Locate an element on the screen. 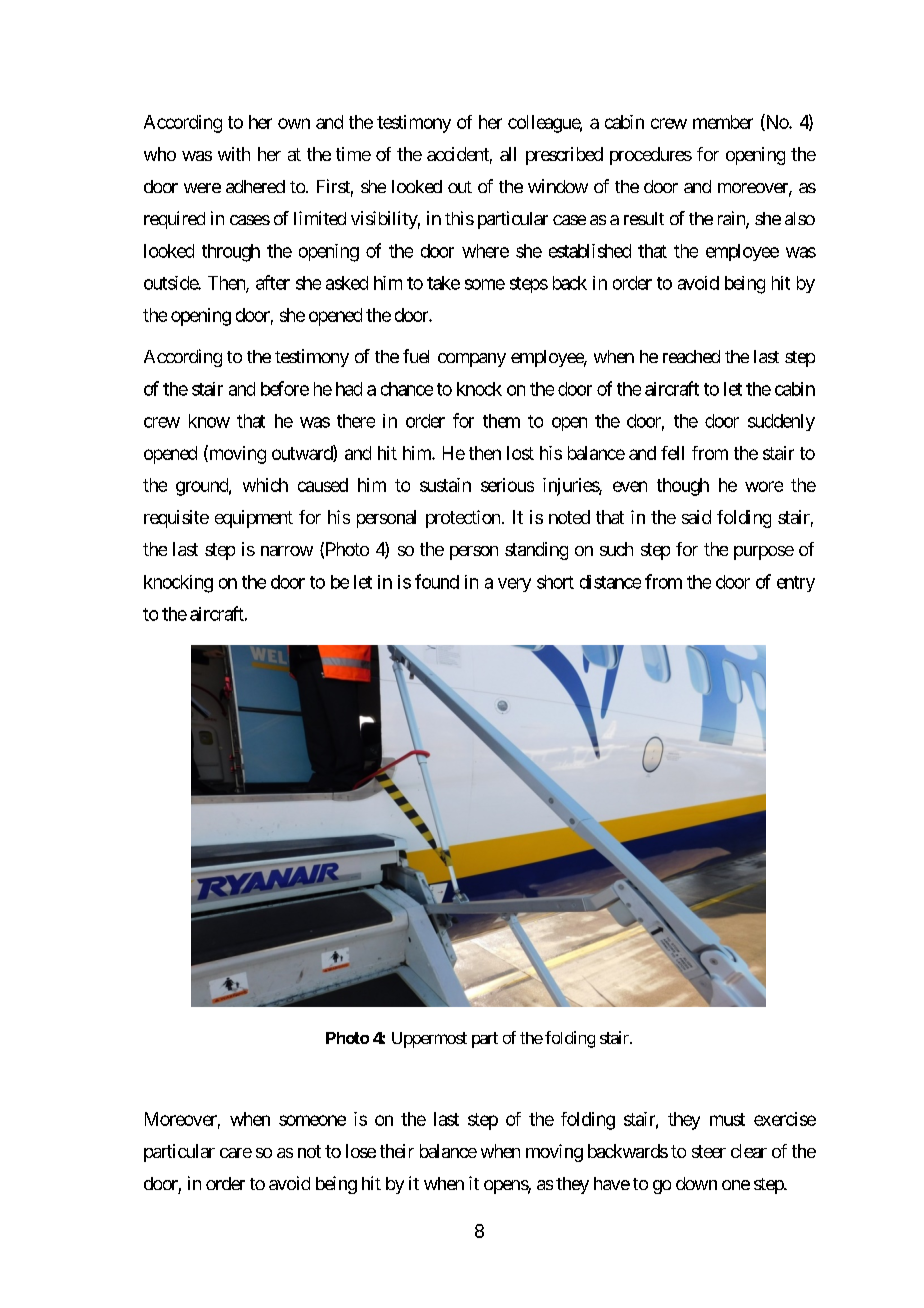  Uppermost is located at coordinates (429, 1040).
